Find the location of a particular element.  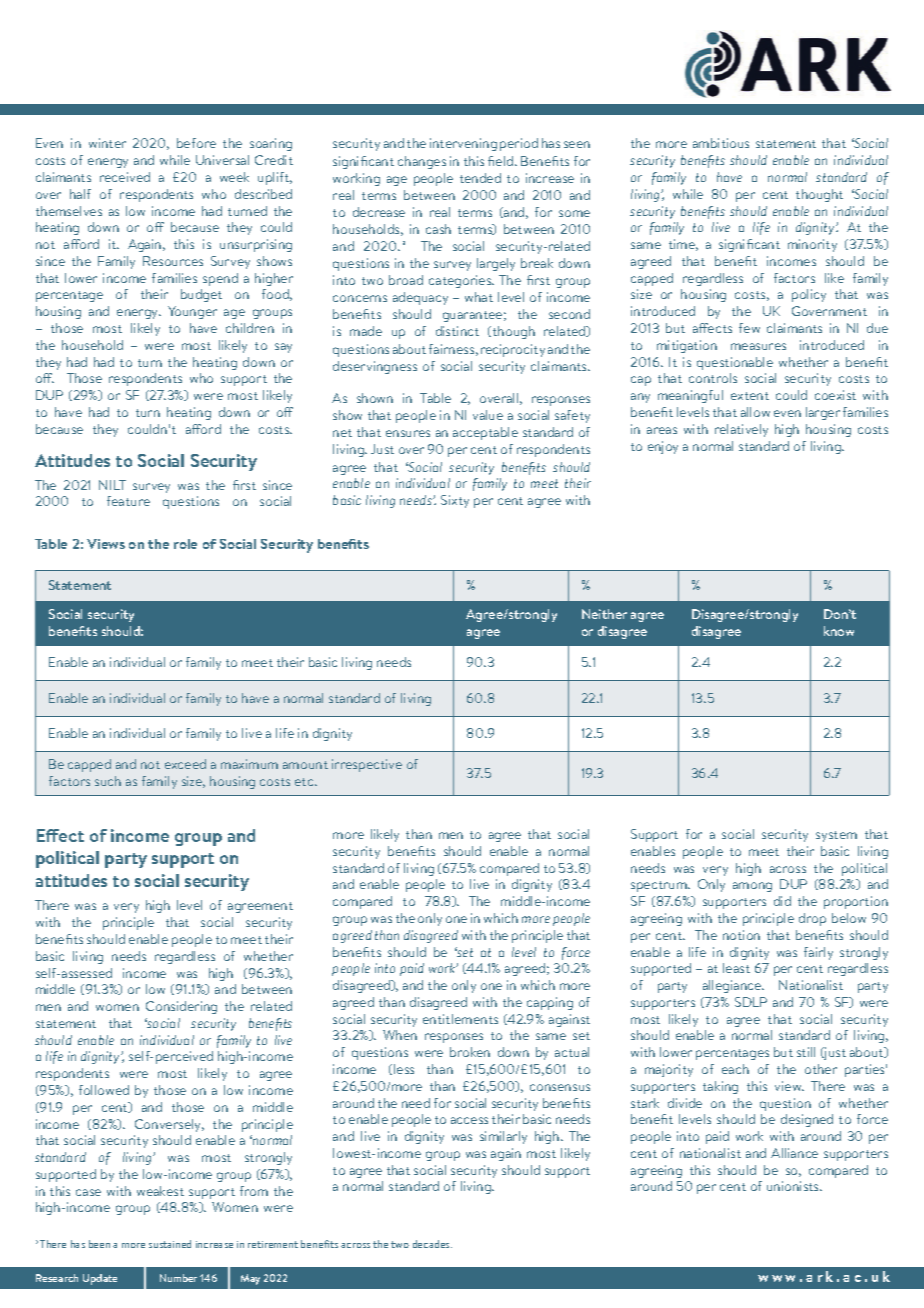

Neither is located at coordinates (604, 614).
